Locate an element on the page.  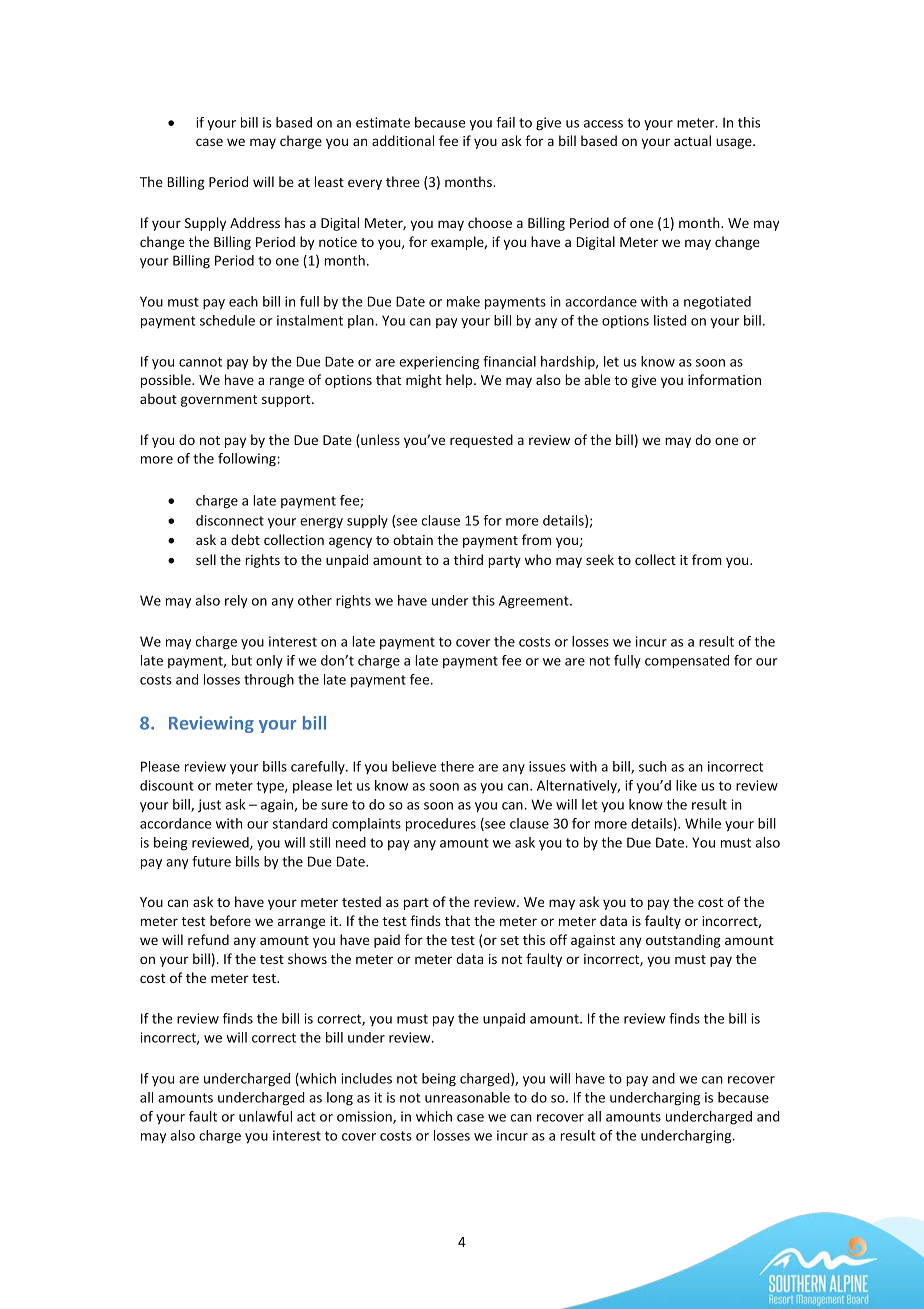
third is located at coordinates (468, 559).
